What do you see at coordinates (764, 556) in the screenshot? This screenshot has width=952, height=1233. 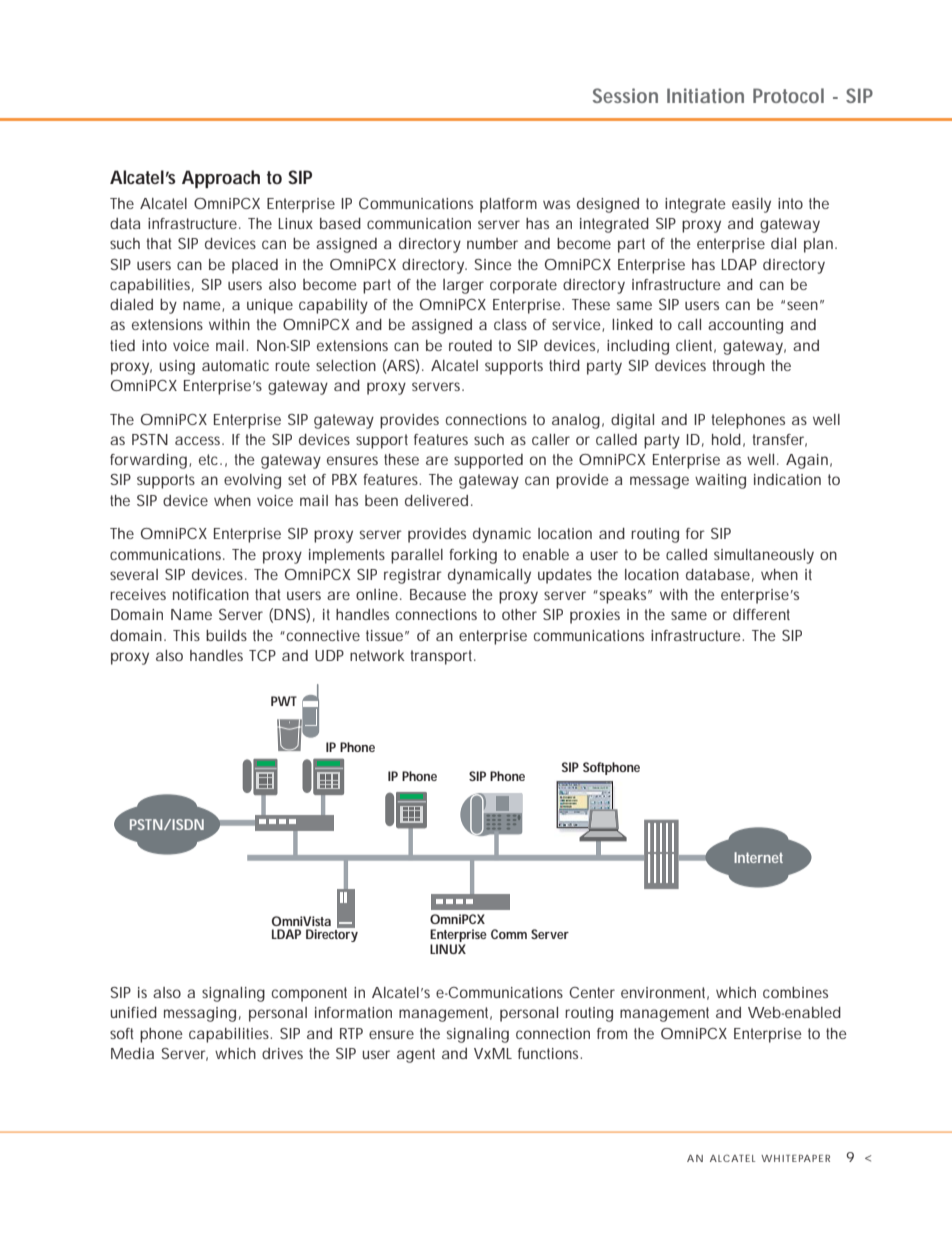 I see `simultaneously` at bounding box center [764, 556].
